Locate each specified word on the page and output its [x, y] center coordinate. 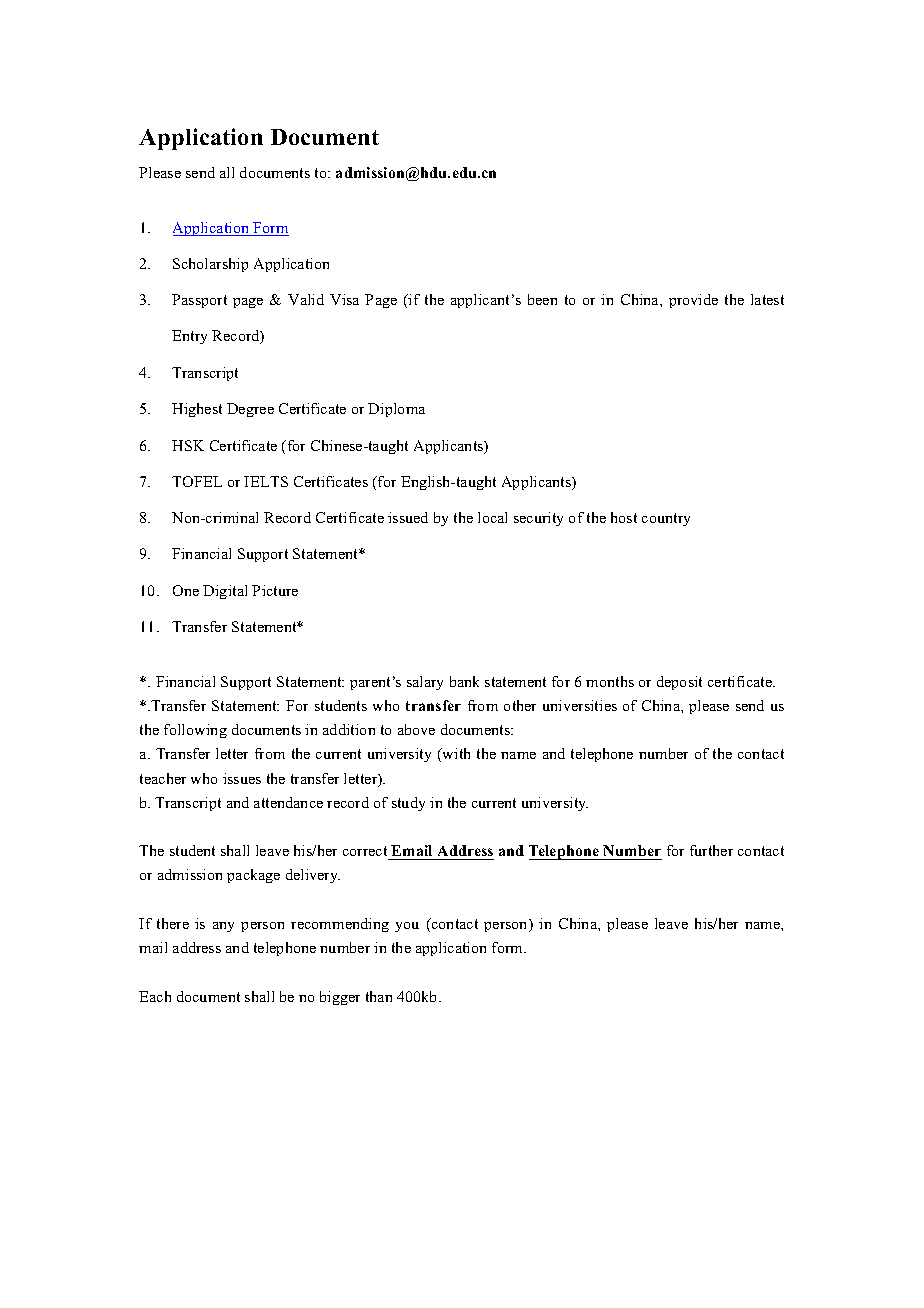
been [542, 299]
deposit [679, 683]
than [379, 996]
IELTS [266, 481]
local [492, 517]
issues [242, 778]
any [223, 927]
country [666, 519]
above [416, 729]
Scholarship [210, 265]
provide [693, 301]
